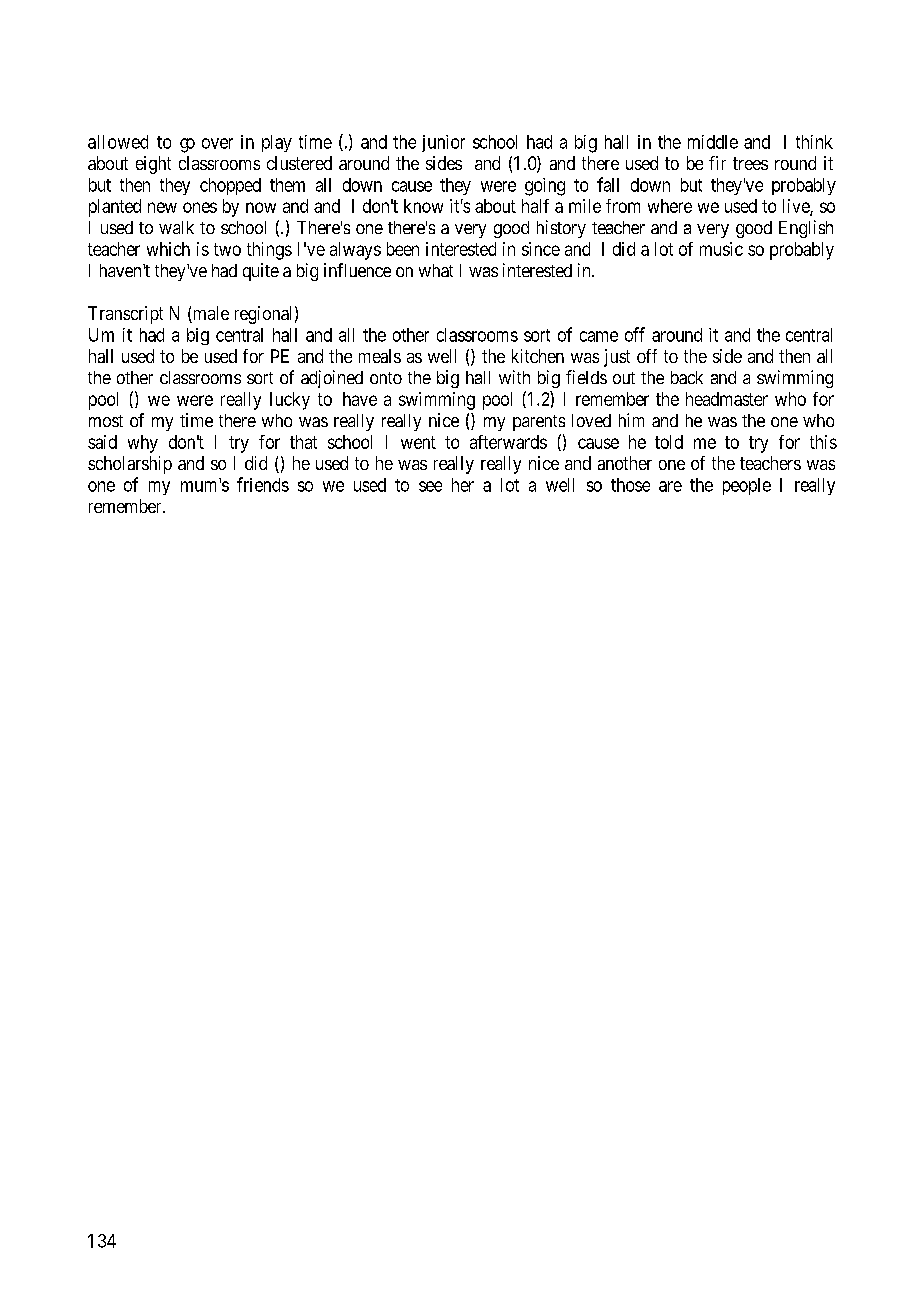 The width and height of the image is (924, 1308). What do you see at coordinates (130, 465) in the image?
I see `scholarship` at bounding box center [130, 465].
